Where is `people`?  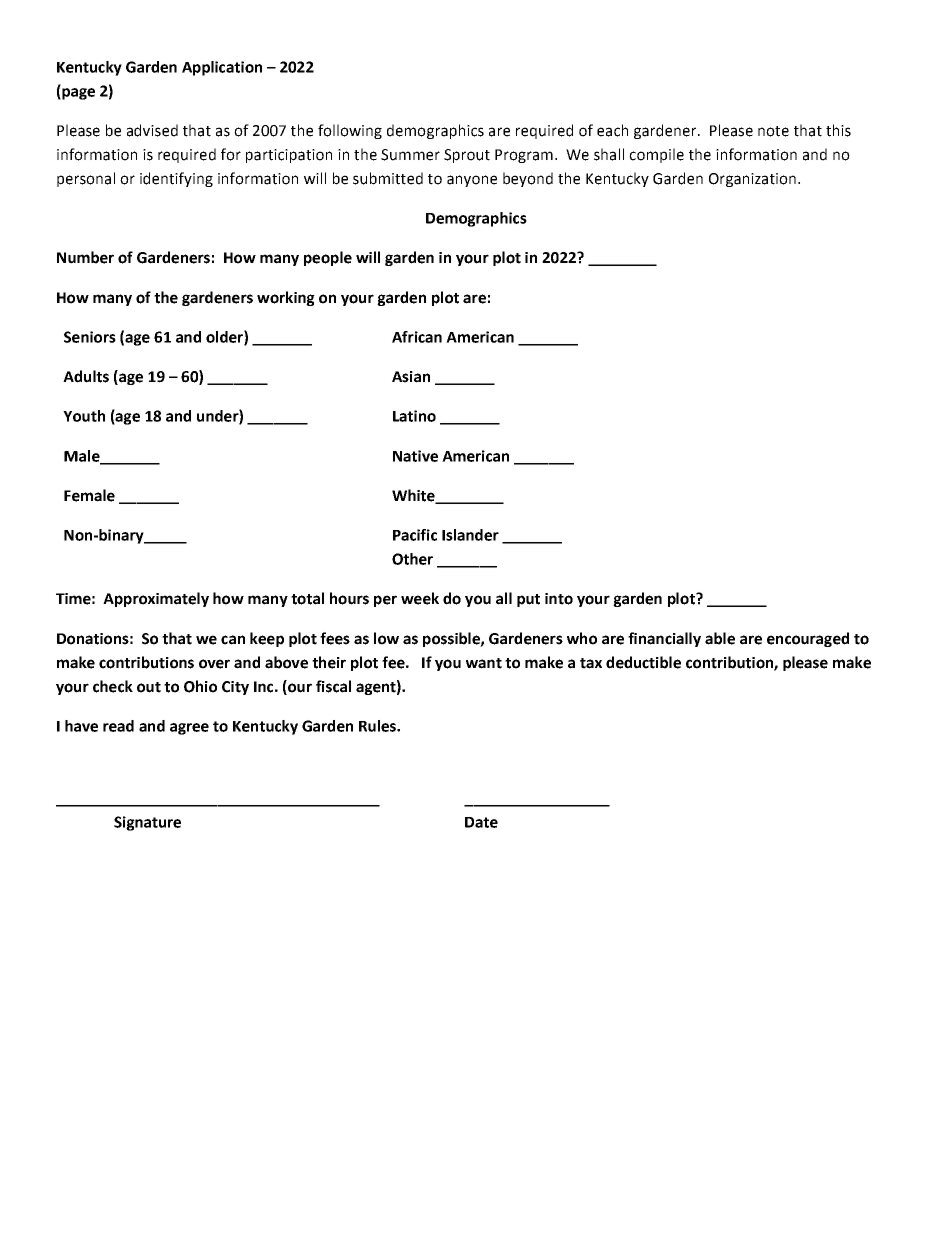
people is located at coordinates (328, 258).
